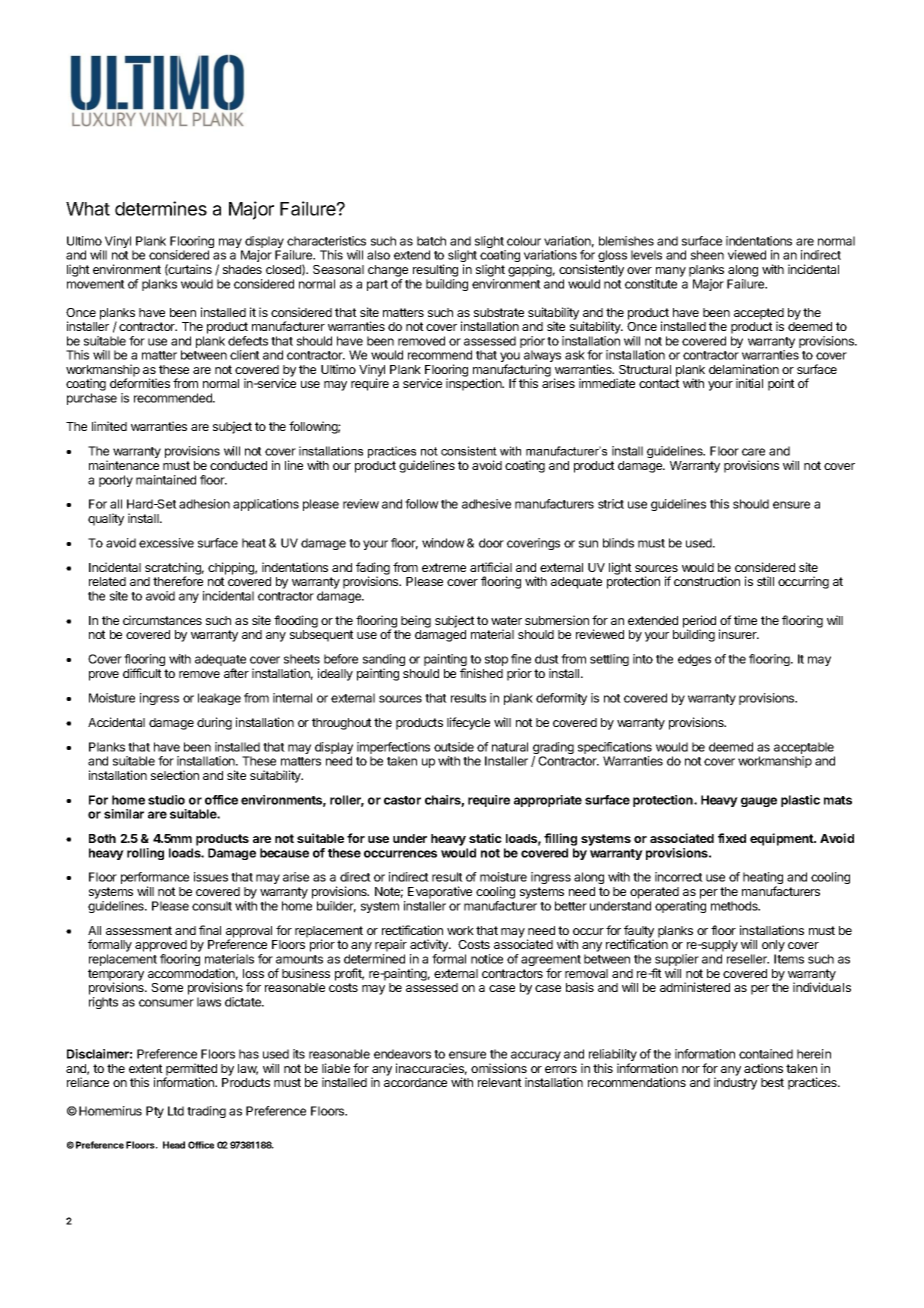 This page has height=1308, width=924. I want to click on batch, so click(431, 241).
